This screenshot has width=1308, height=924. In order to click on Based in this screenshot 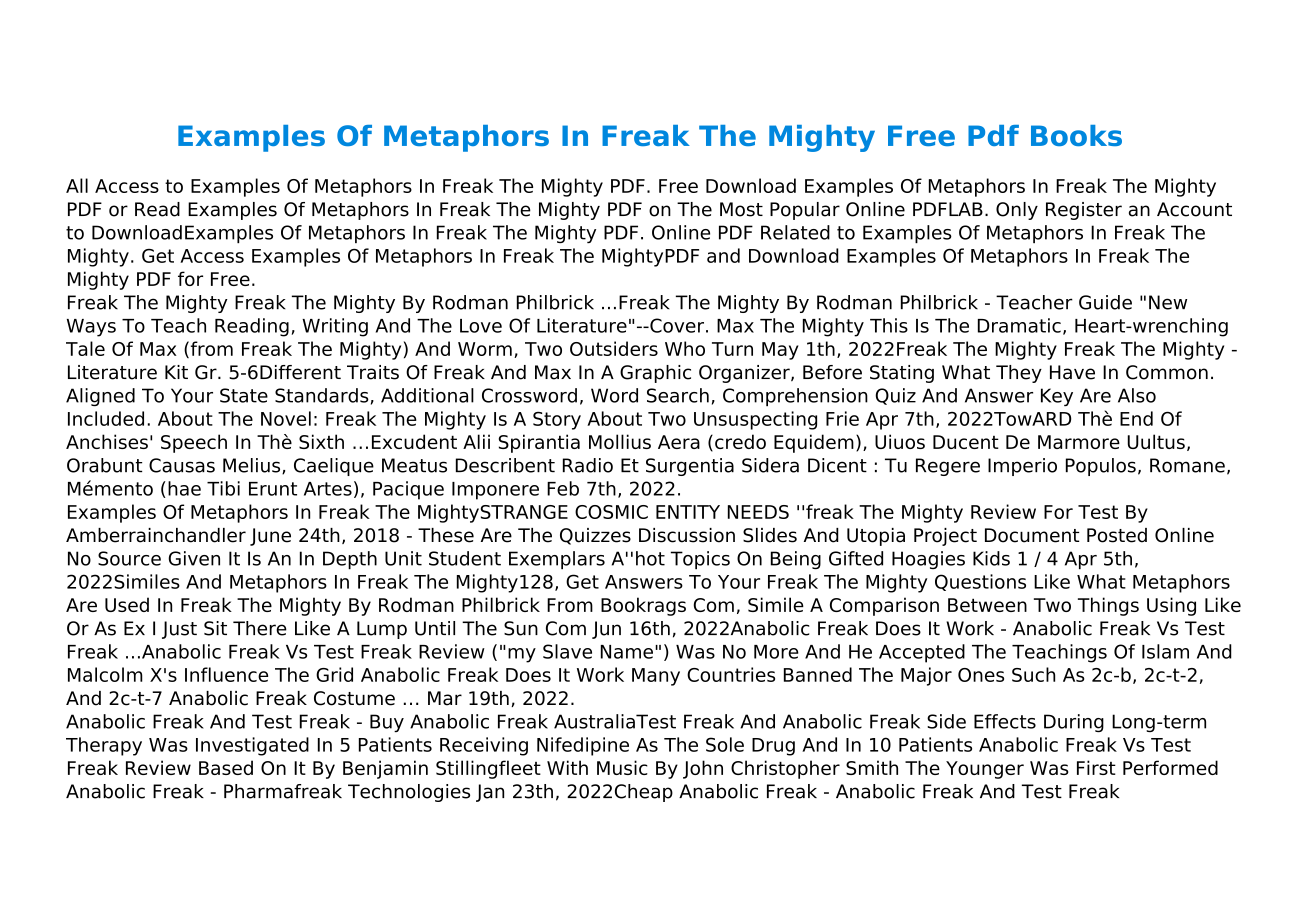, I will do `click(226, 767)`.
